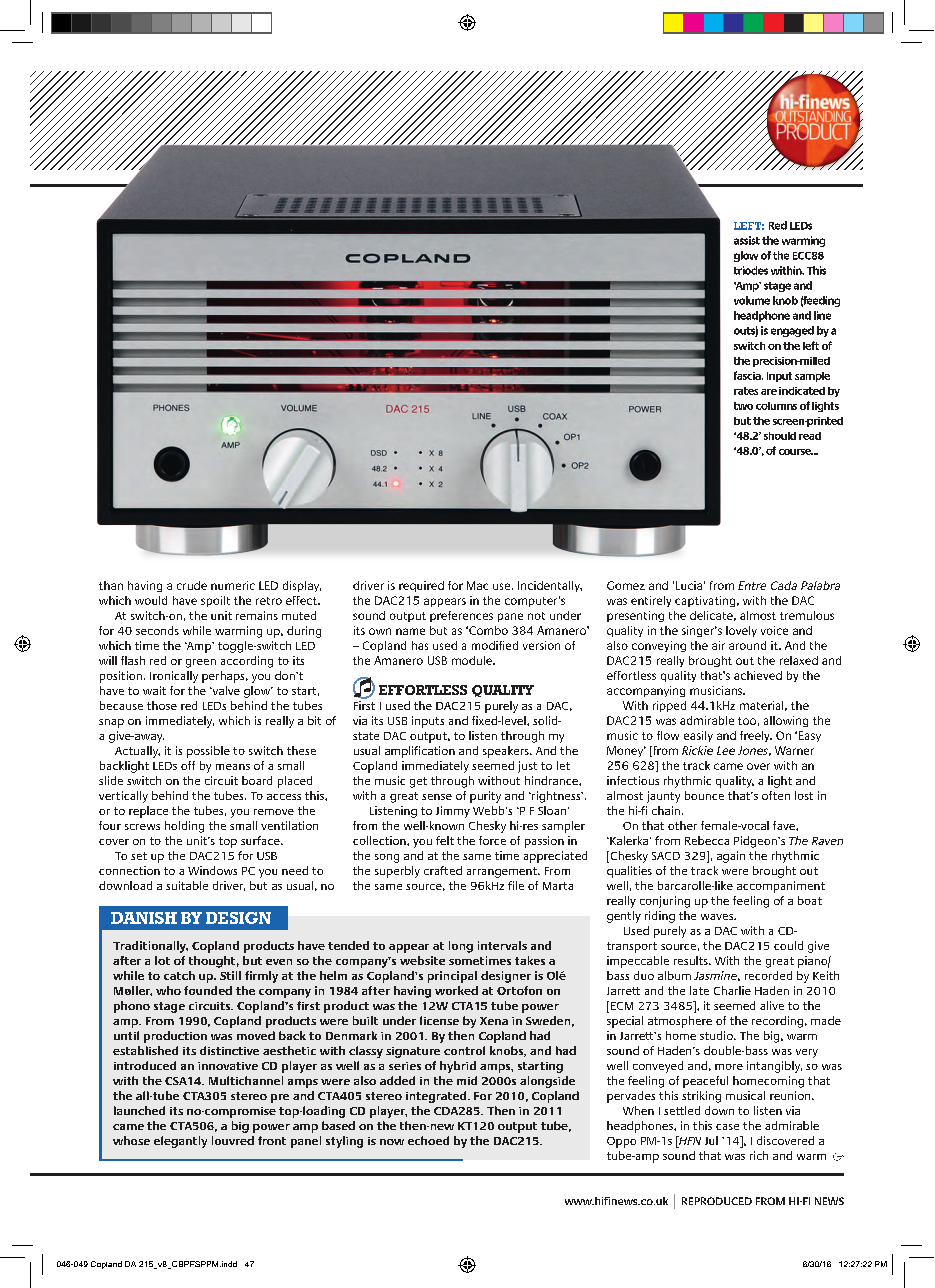  I want to click on again, so click(731, 857).
